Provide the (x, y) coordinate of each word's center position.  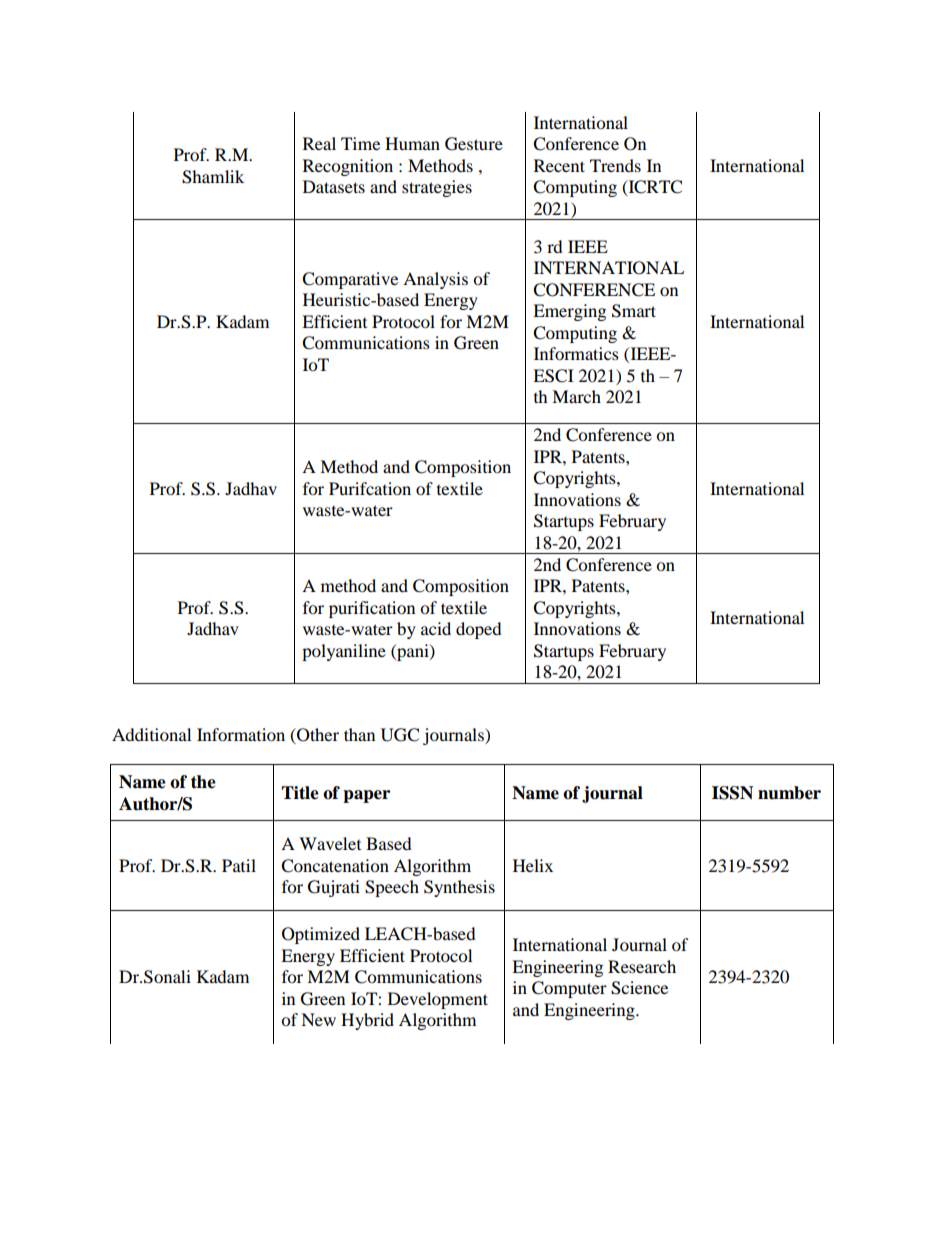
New (318, 1019)
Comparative (350, 280)
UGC (400, 735)
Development (438, 1000)
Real (319, 143)
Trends (615, 165)
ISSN (732, 793)
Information (241, 734)
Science (639, 988)
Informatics (576, 353)
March (576, 396)
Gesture (474, 144)
